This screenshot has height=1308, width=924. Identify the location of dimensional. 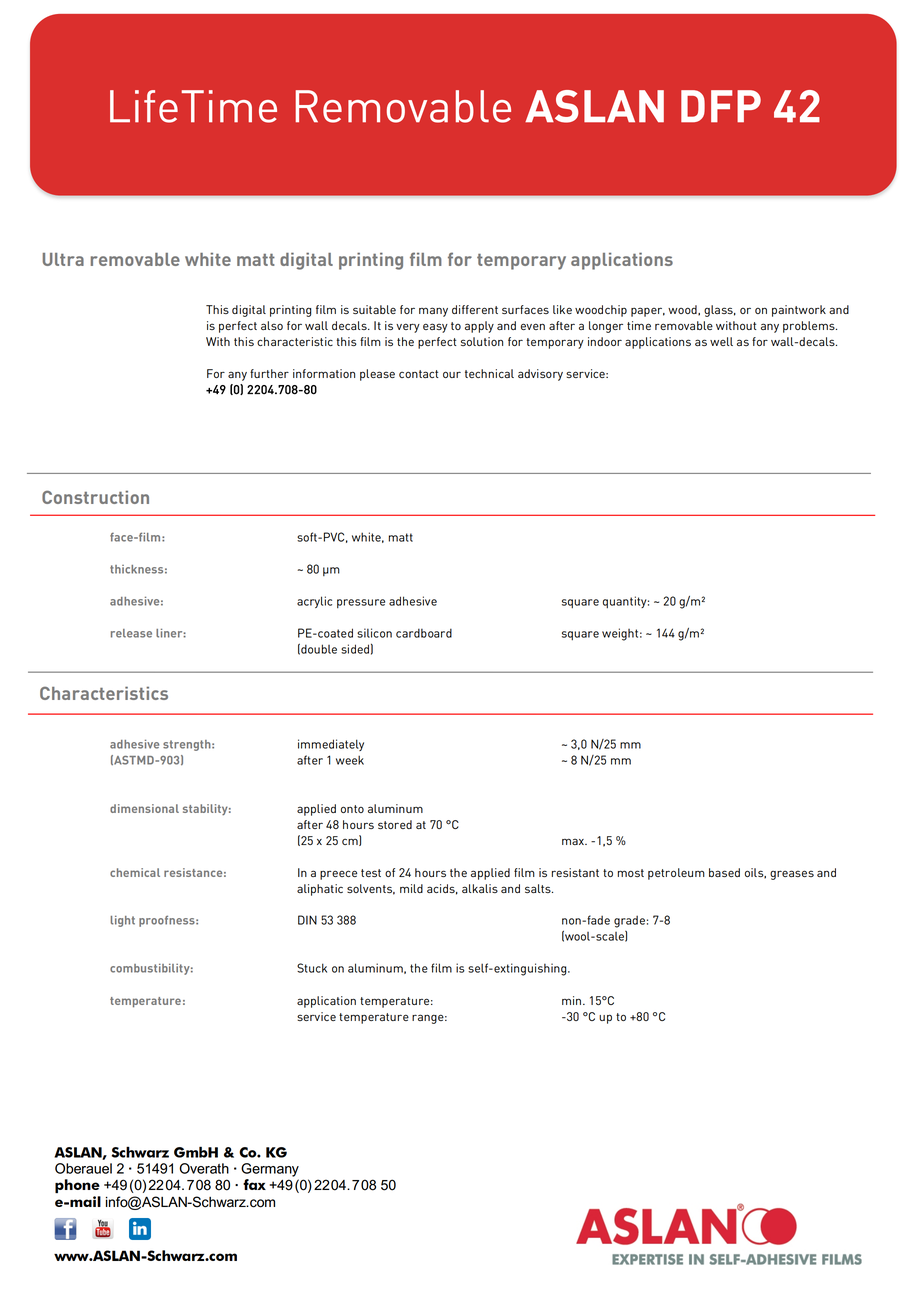
(144, 808).
